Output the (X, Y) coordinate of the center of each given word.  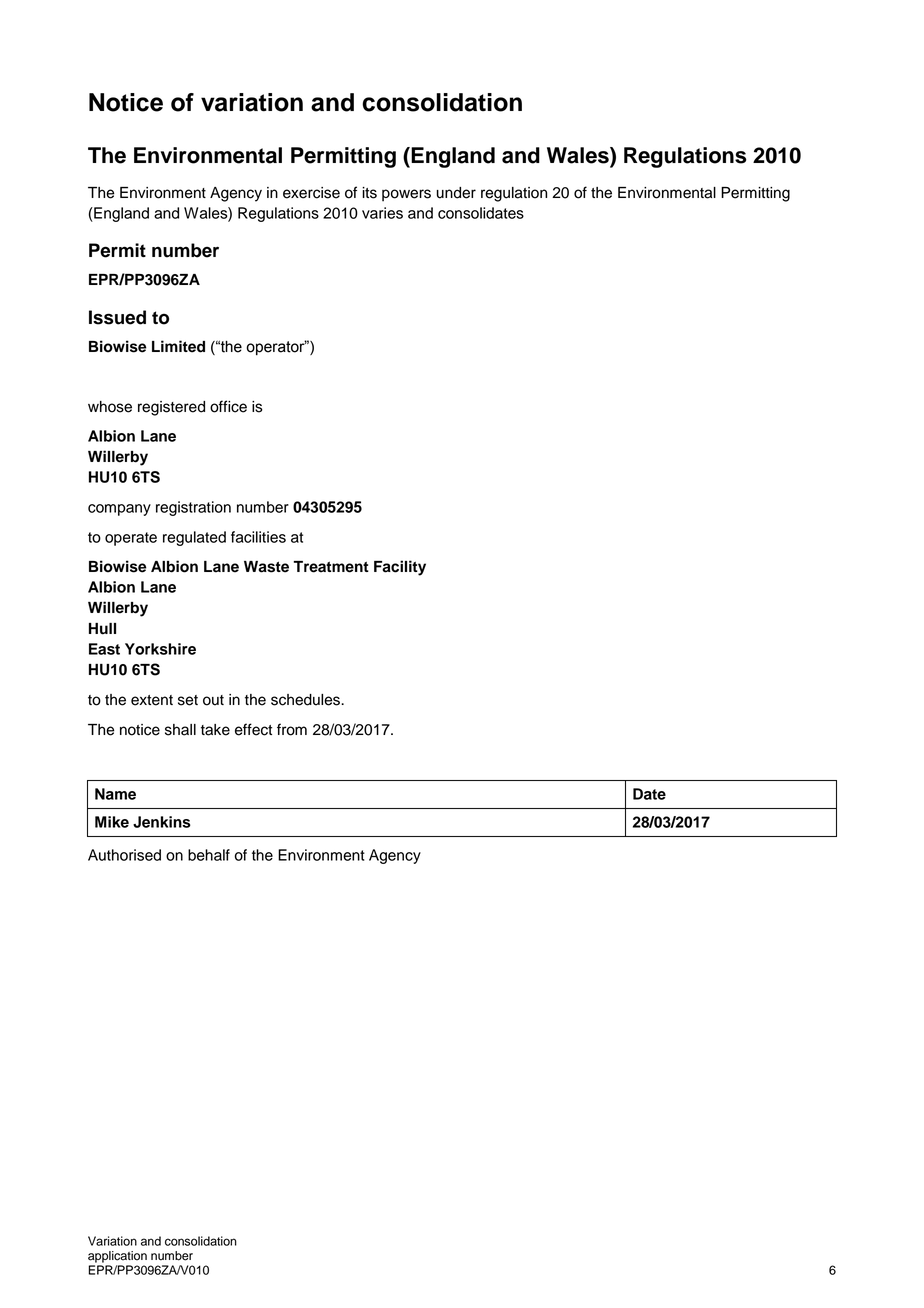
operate (131, 539)
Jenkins (162, 822)
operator (276, 347)
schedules (306, 700)
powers (406, 195)
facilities (258, 537)
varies (382, 213)
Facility (400, 568)
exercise (311, 193)
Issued (117, 317)
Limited (178, 346)
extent (152, 700)
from (292, 729)
